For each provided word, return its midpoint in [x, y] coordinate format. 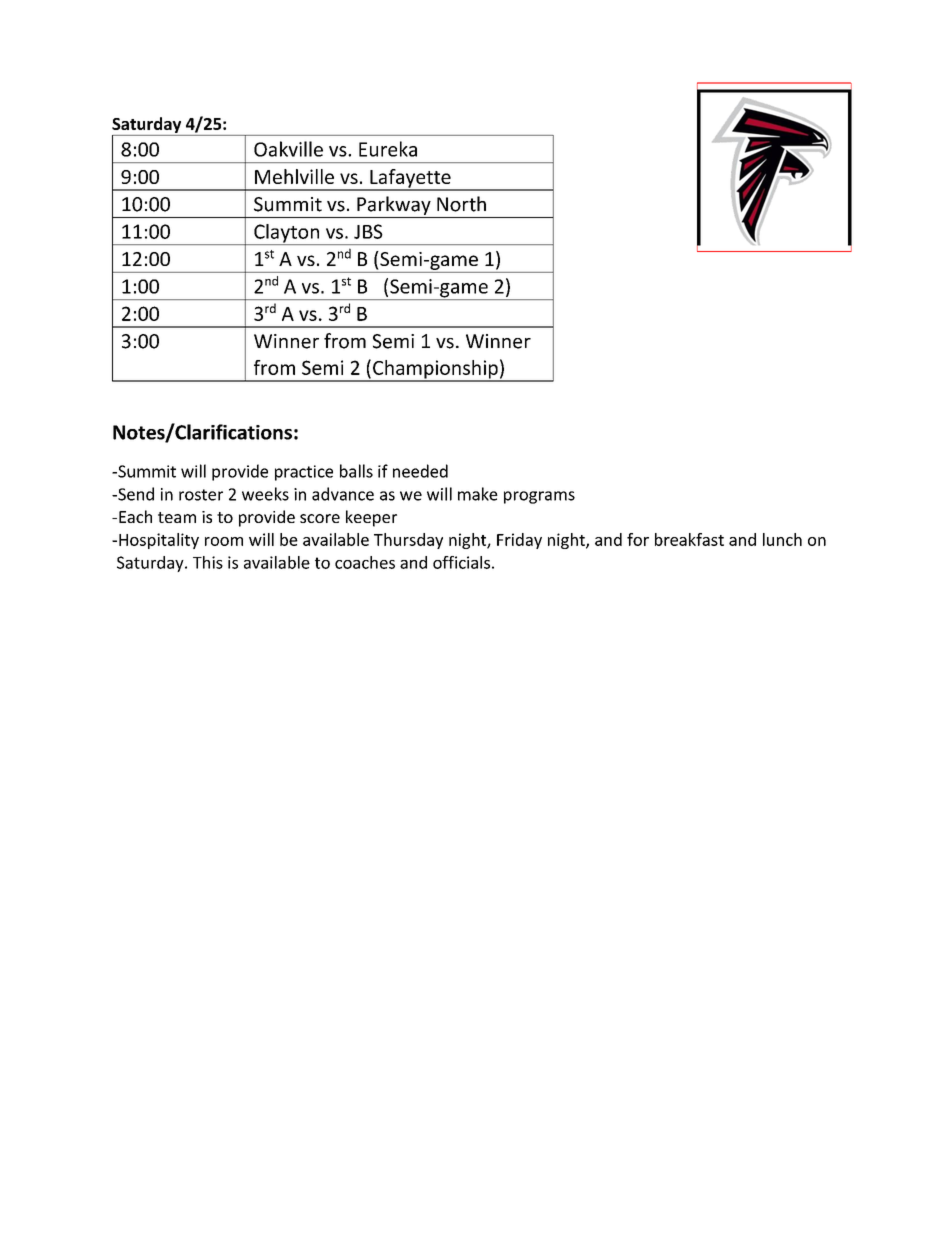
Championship [435, 370]
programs [539, 497]
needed [420, 471]
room [224, 541]
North [461, 204]
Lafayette [410, 179]
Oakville [288, 149]
